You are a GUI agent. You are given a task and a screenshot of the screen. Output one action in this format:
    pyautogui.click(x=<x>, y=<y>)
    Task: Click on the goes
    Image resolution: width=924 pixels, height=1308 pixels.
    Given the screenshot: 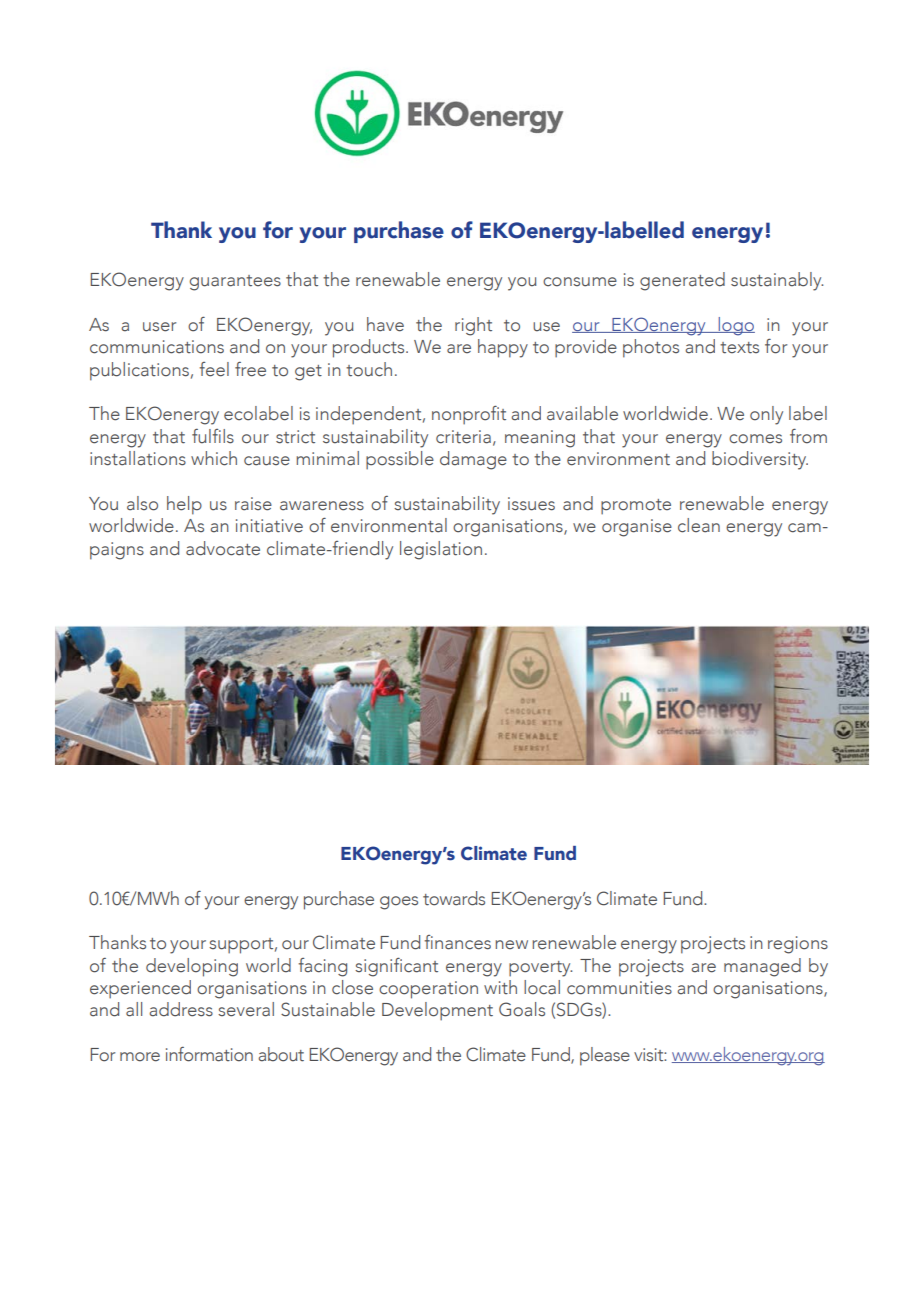 What is the action you would take?
    pyautogui.click(x=399, y=903)
